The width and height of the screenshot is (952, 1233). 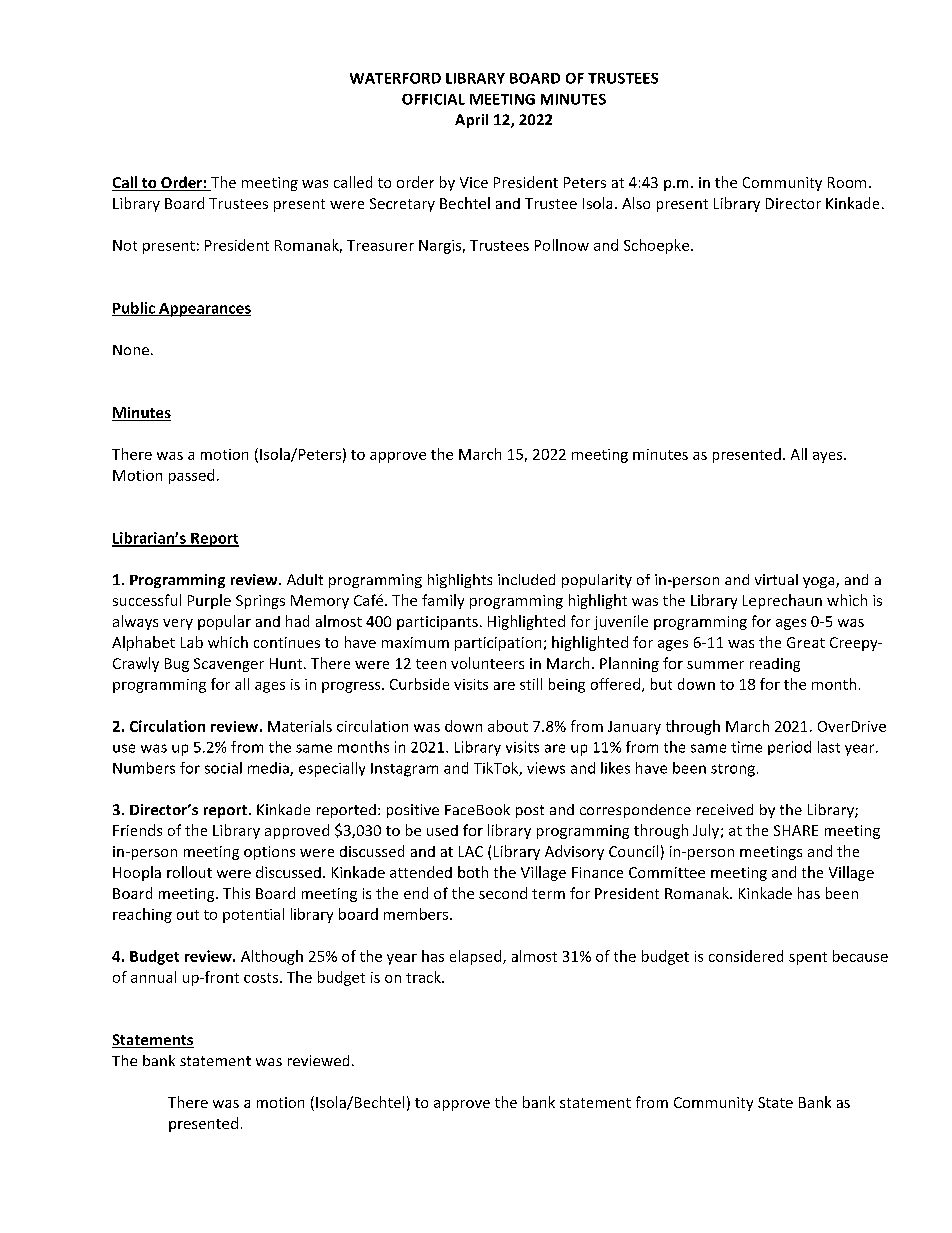 What do you see at coordinates (223, 768) in the screenshot?
I see `social` at bounding box center [223, 768].
